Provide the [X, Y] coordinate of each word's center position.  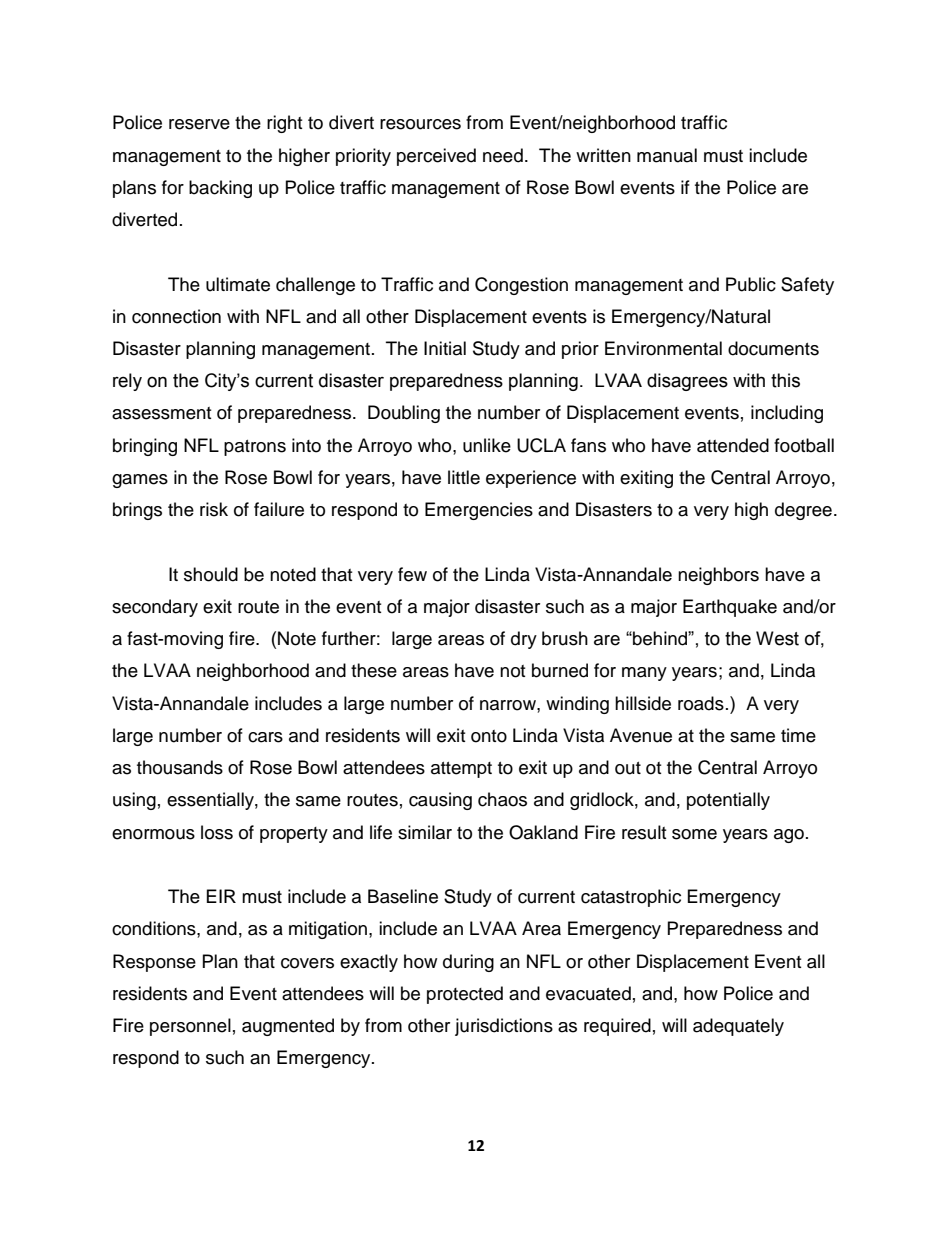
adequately [738, 1027]
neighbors [718, 576]
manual [667, 155]
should [211, 574]
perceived [436, 157]
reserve [199, 124]
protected [465, 995]
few [412, 574]
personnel [190, 1027]
